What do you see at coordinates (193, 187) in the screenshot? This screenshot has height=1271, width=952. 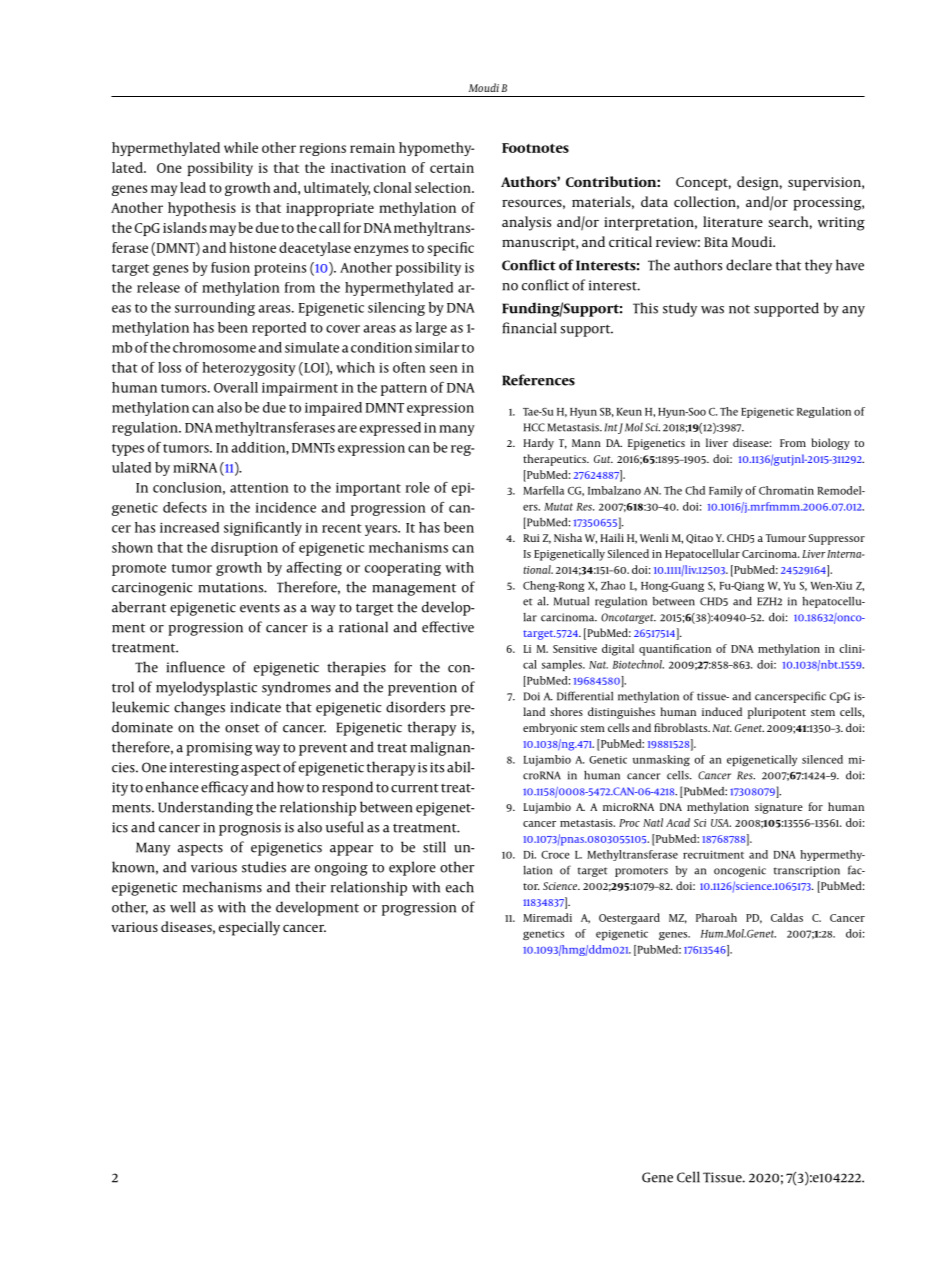 I see `lead` at bounding box center [193, 187].
